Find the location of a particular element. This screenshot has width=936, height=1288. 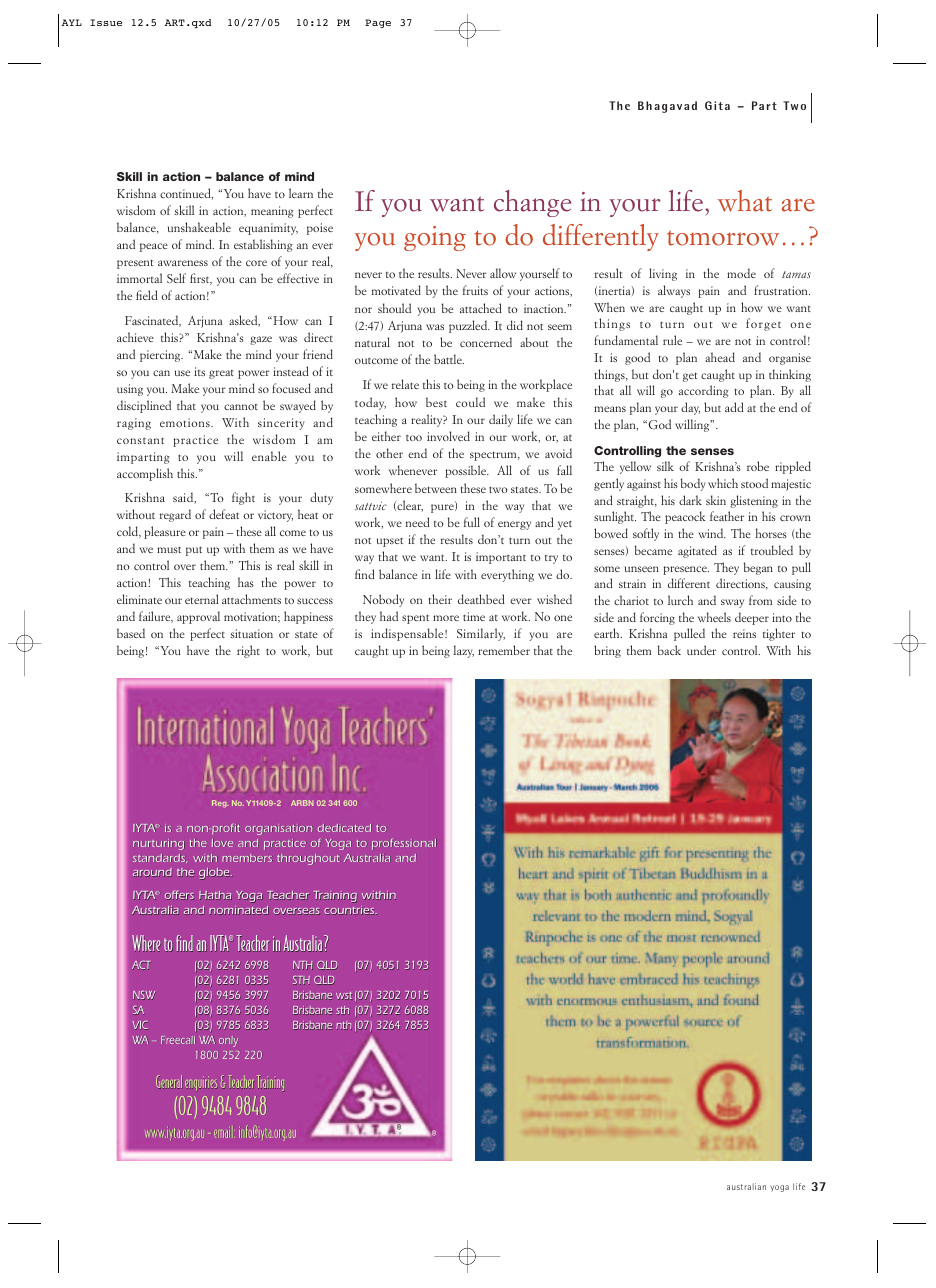

Issue is located at coordinates (106, 22).
